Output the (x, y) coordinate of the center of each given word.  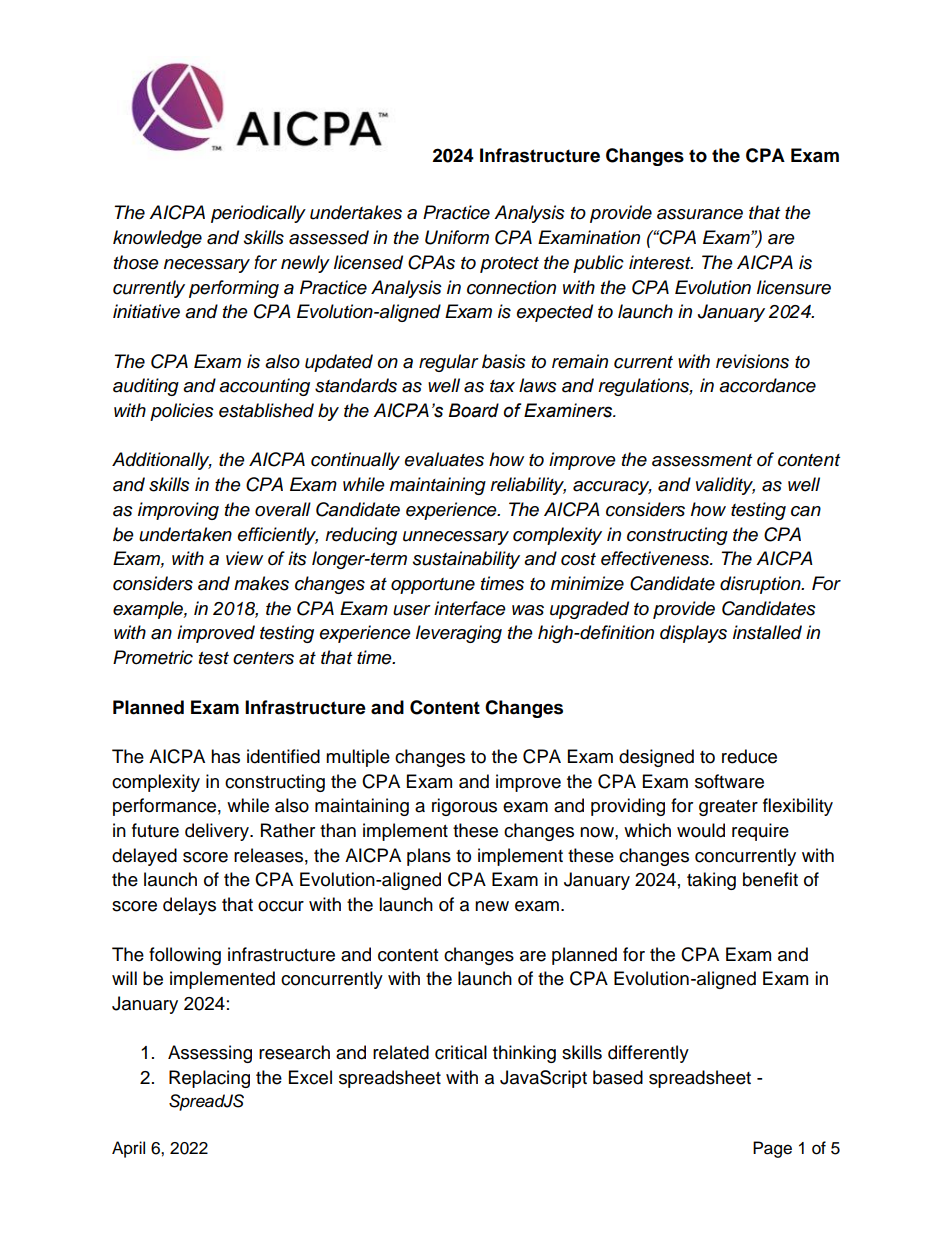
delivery (218, 832)
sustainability (466, 560)
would (701, 830)
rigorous (464, 807)
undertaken (185, 534)
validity (725, 486)
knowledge (157, 239)
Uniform (457, 237)
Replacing (209, 1079)
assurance (700, 214)
